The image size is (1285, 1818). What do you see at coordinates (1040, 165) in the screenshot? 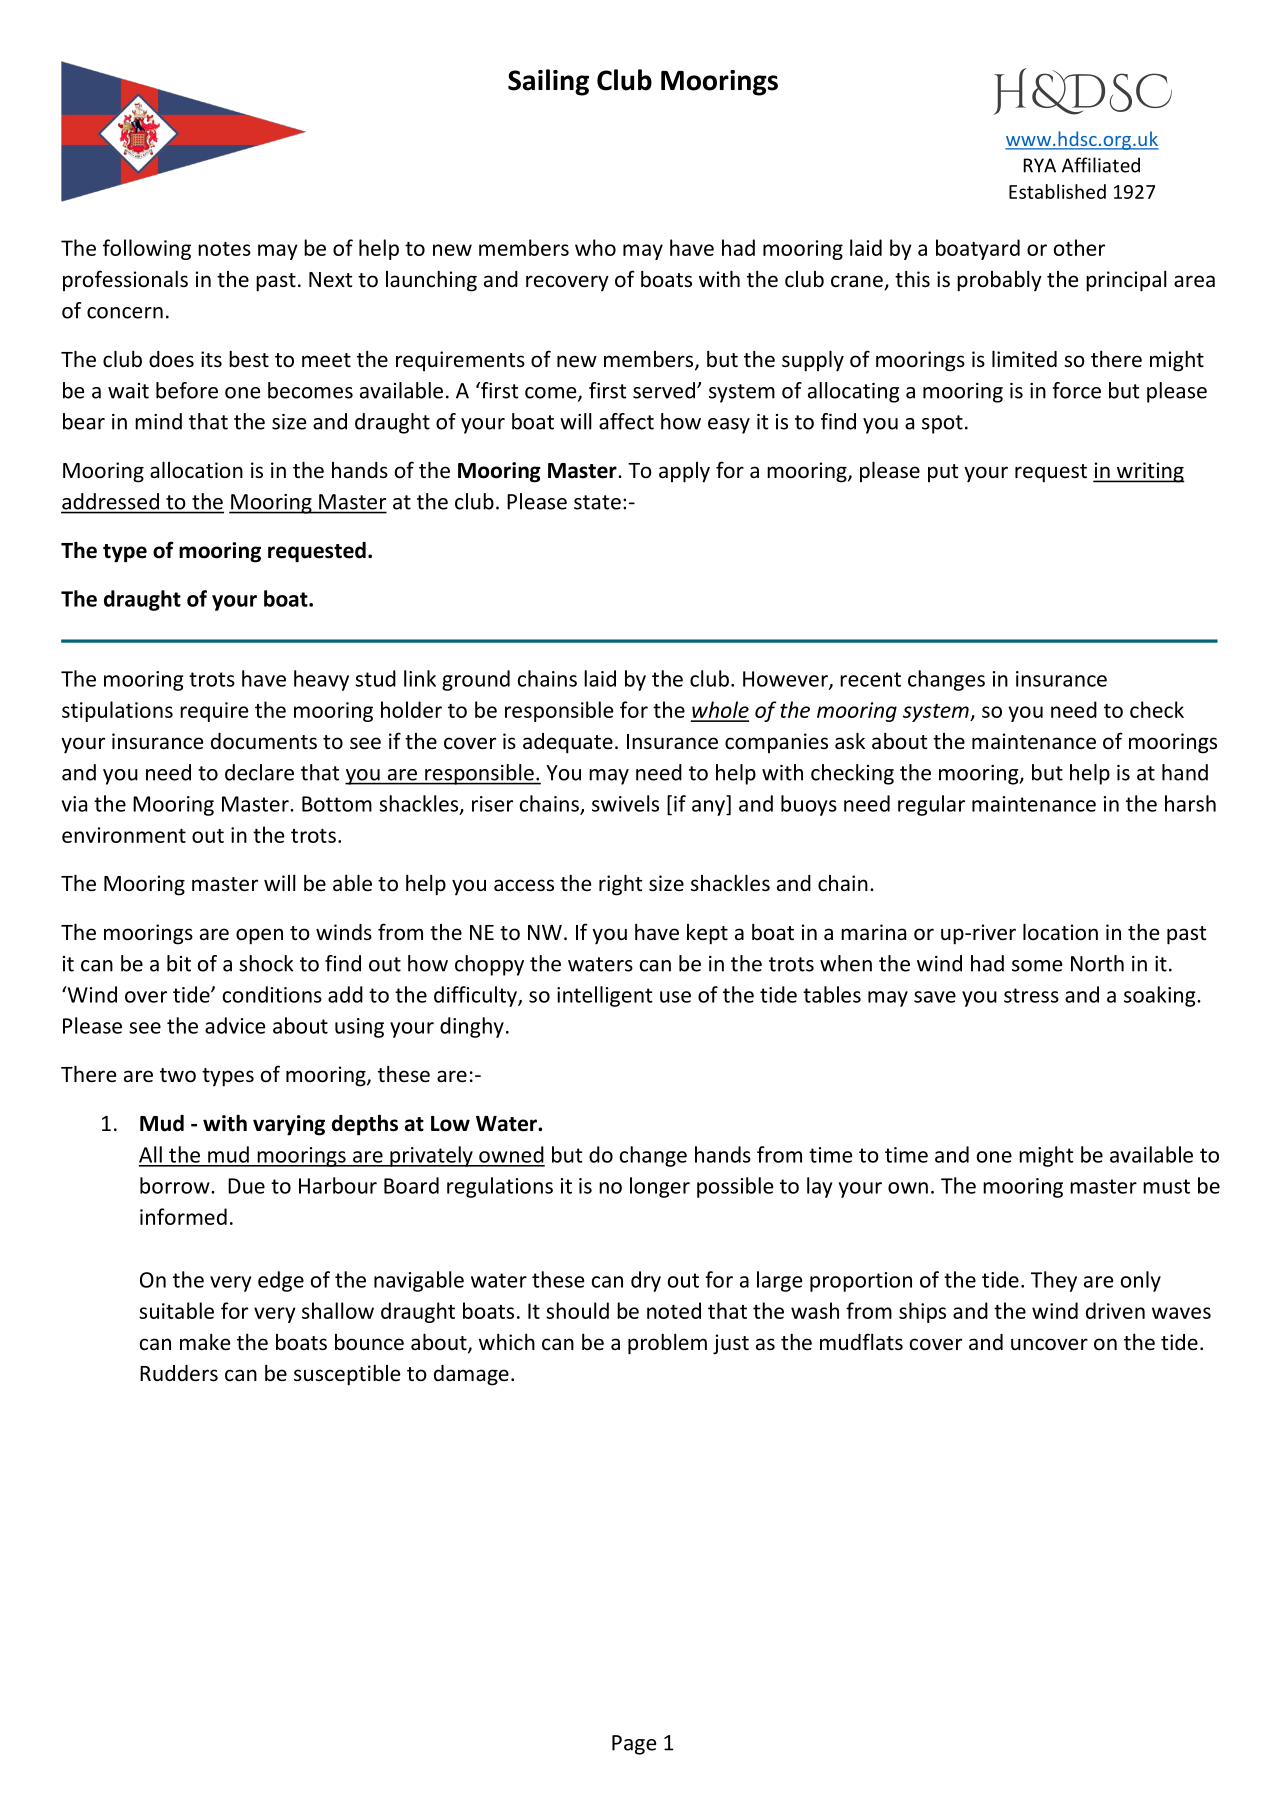
I see `RYA` at bounding box center [1040, 165].
